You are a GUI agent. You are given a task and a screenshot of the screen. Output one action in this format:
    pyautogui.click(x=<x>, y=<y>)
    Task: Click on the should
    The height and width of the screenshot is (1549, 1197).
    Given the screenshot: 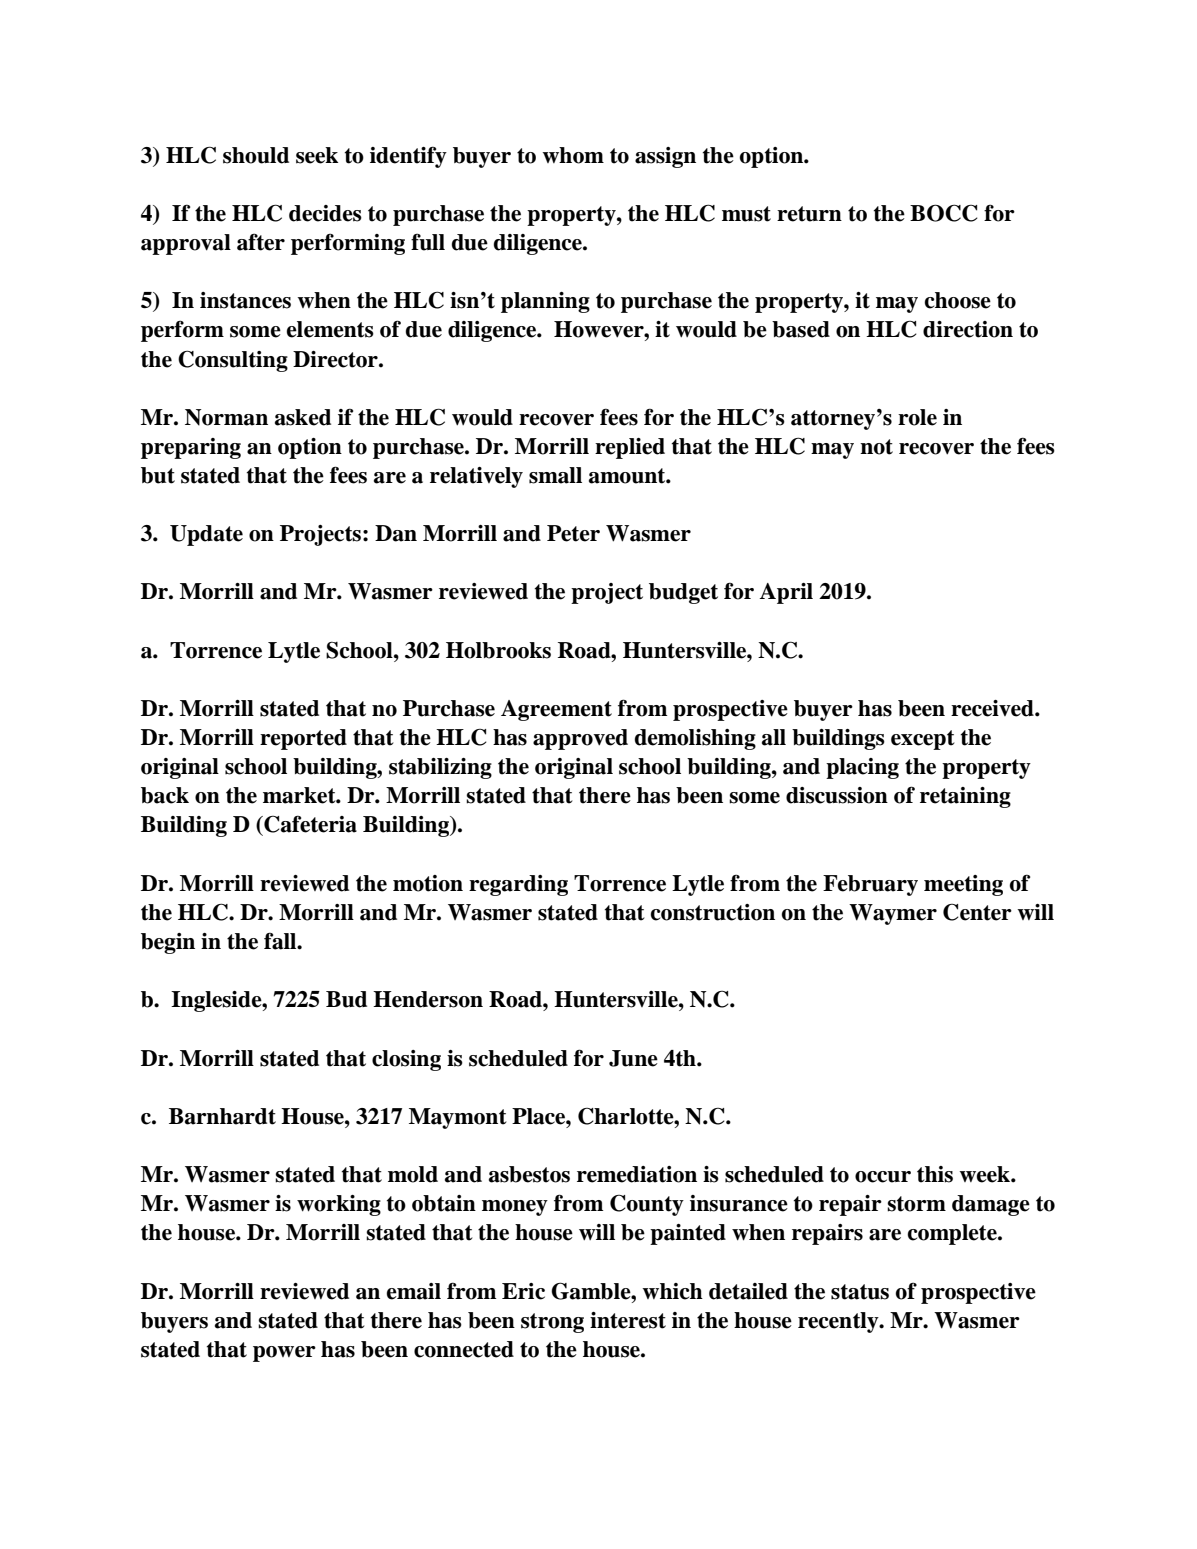 What is the action you would take?
    pyautogui.click(x=256, y=155)
